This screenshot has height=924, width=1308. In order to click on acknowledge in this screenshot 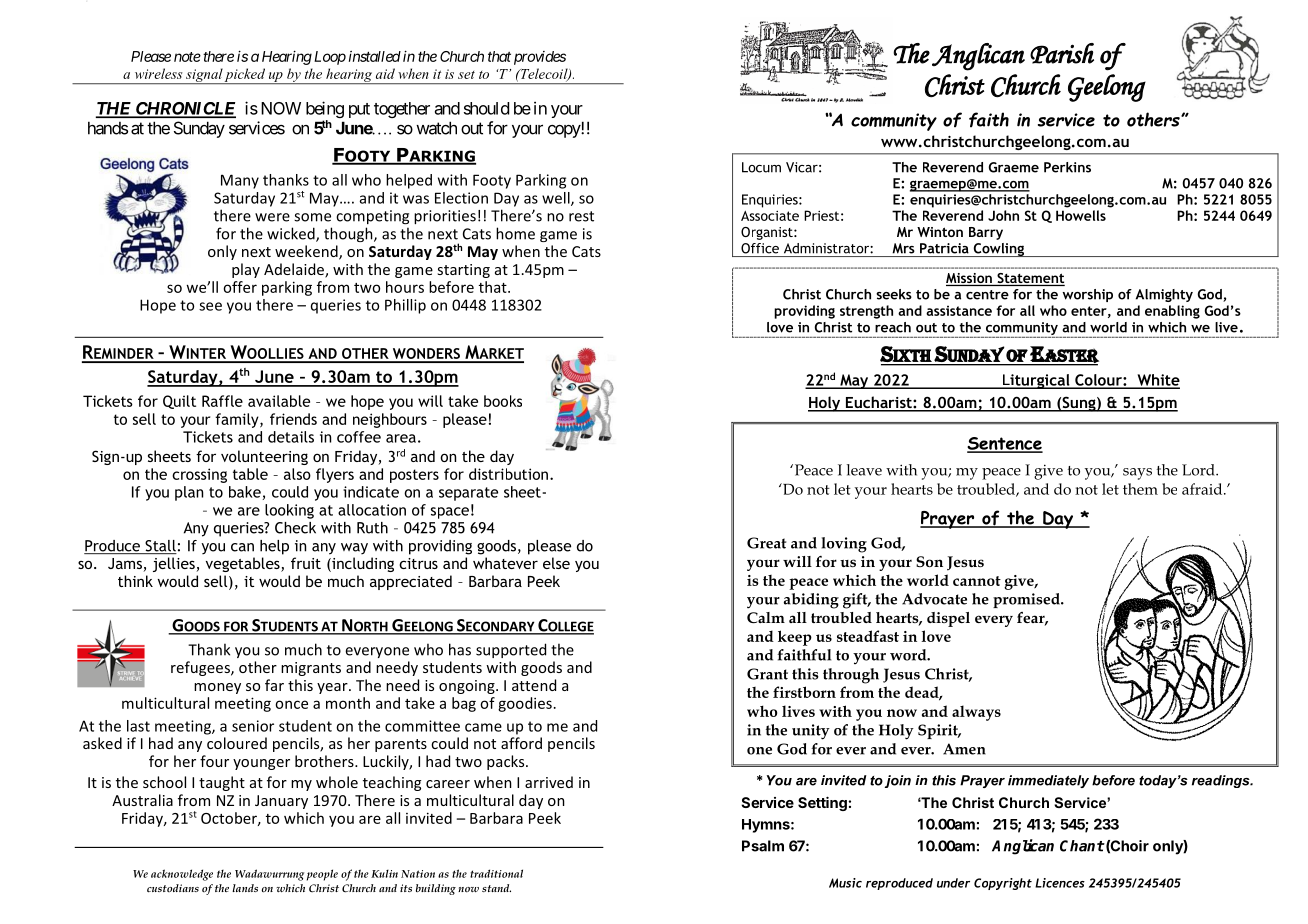, I will do `click(182, 875)`.
